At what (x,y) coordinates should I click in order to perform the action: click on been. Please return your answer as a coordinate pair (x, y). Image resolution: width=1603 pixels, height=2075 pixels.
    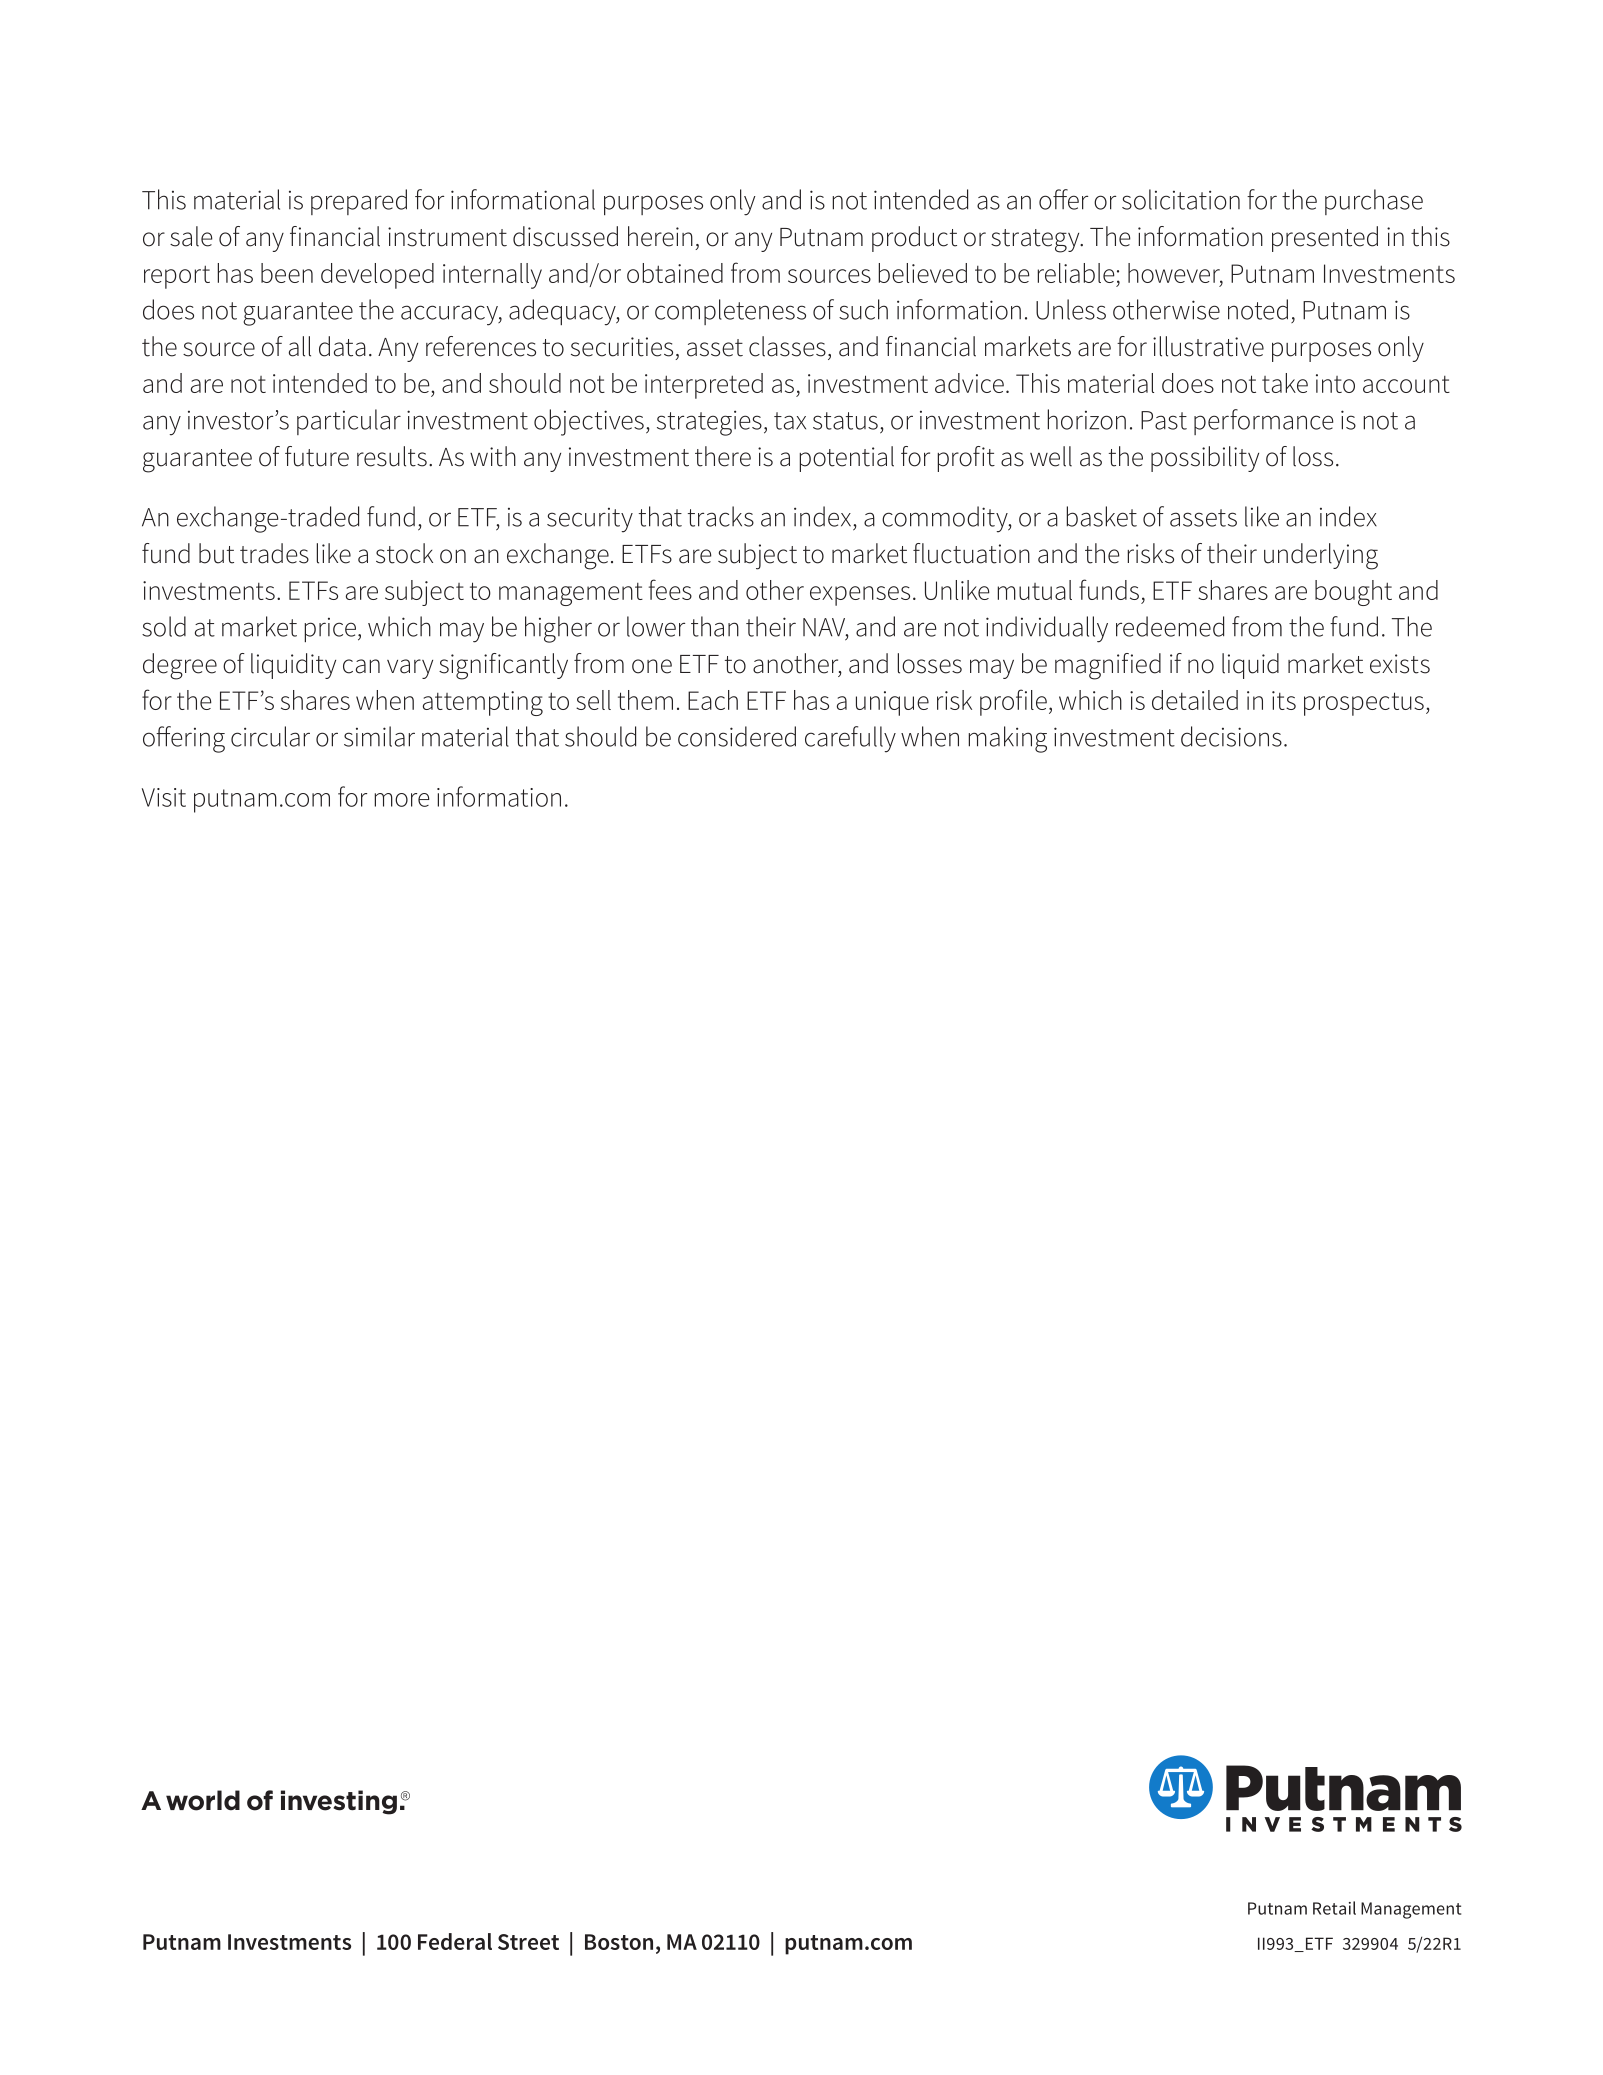
    Looking at the image, I should click on (287, 273).
